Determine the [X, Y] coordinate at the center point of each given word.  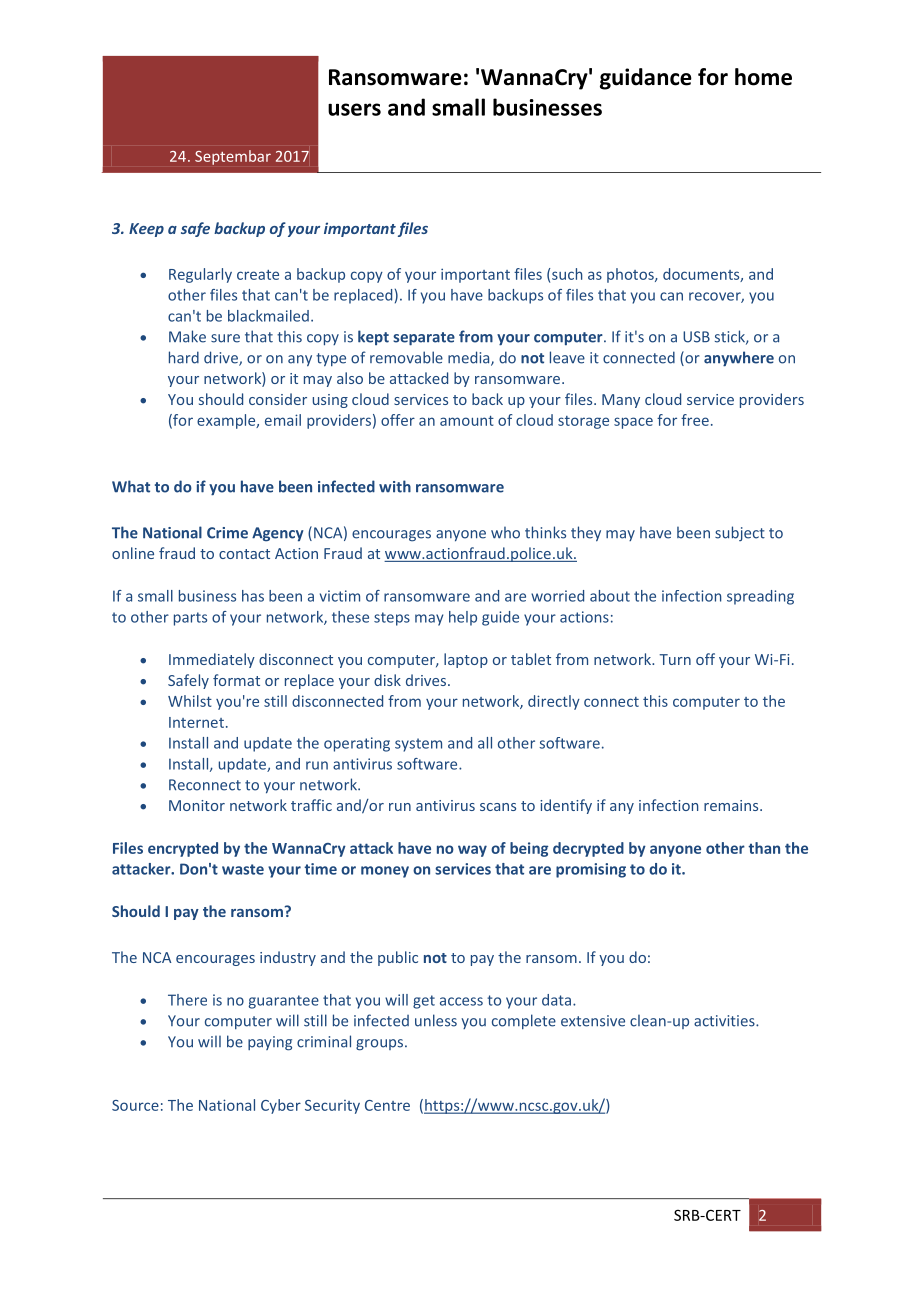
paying [270, 1043]
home [763, 77]
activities [725, 1021]
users [354, 109]
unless [436, 1020]
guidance [646, 79]
